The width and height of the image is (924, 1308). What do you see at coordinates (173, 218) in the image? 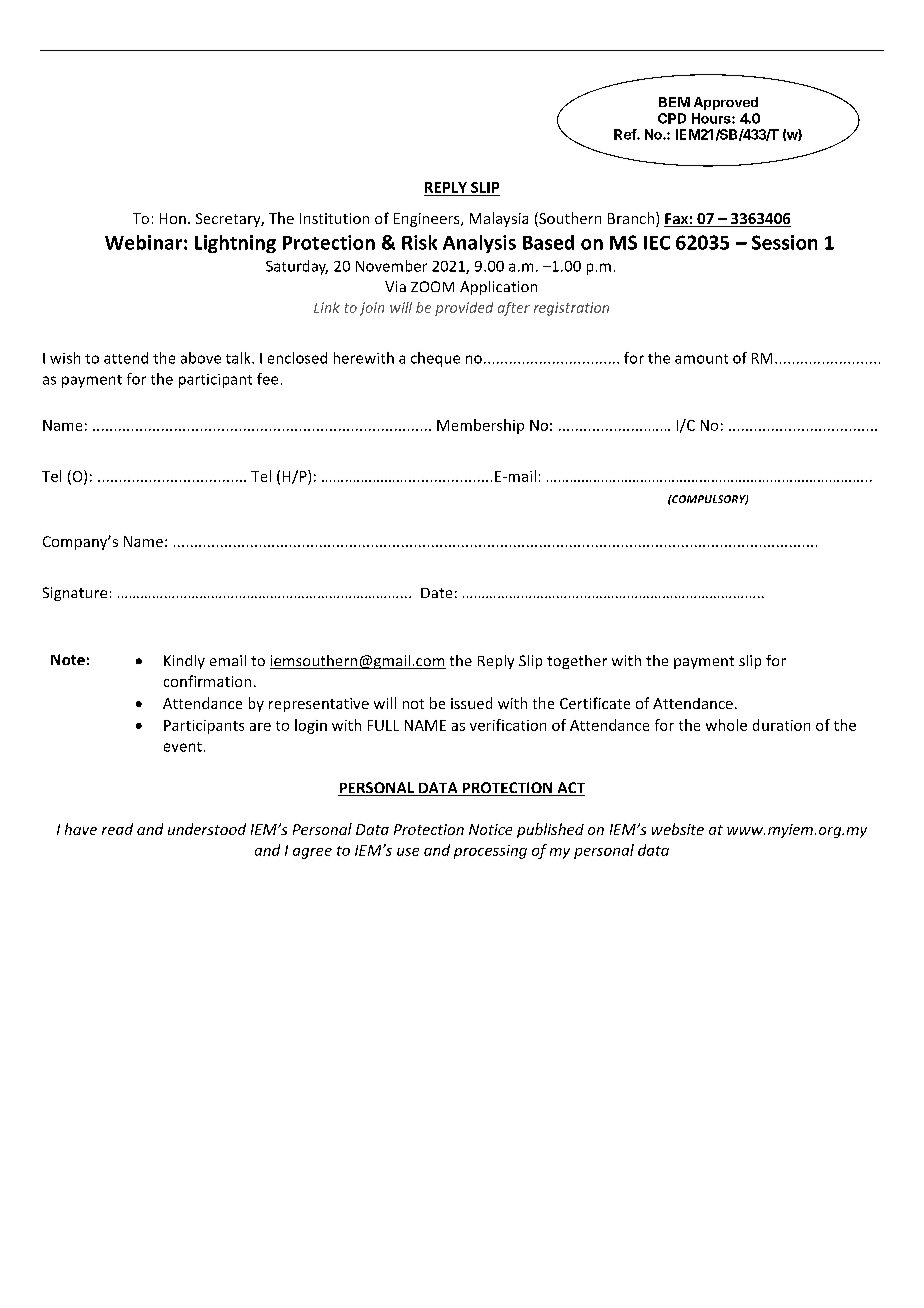
I see `Hon` at bounding box center [173, 218].
